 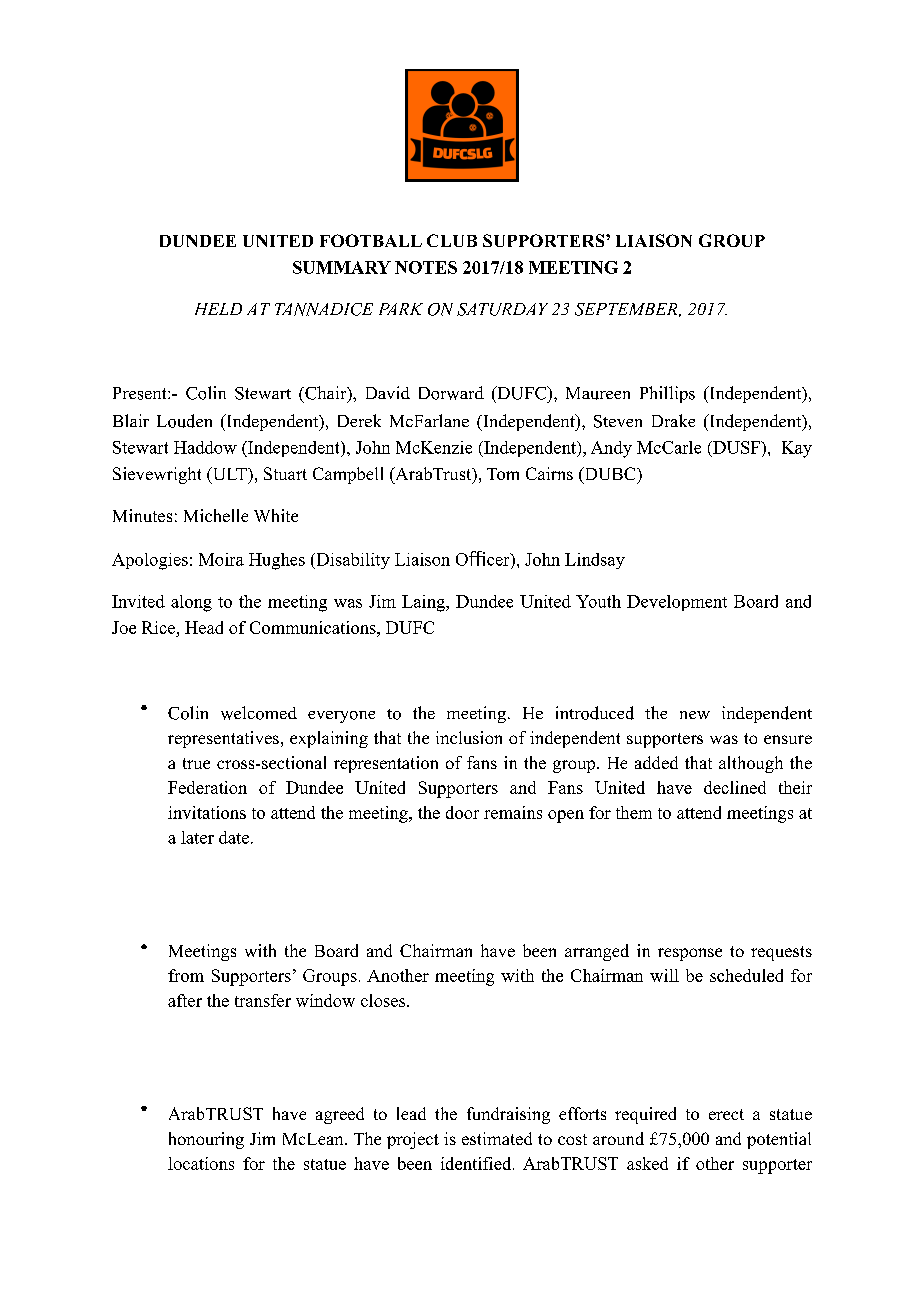 What do you see at coordinates (186, 975) in the screenshot?
I see `from` at bounding box center [186, 975].
